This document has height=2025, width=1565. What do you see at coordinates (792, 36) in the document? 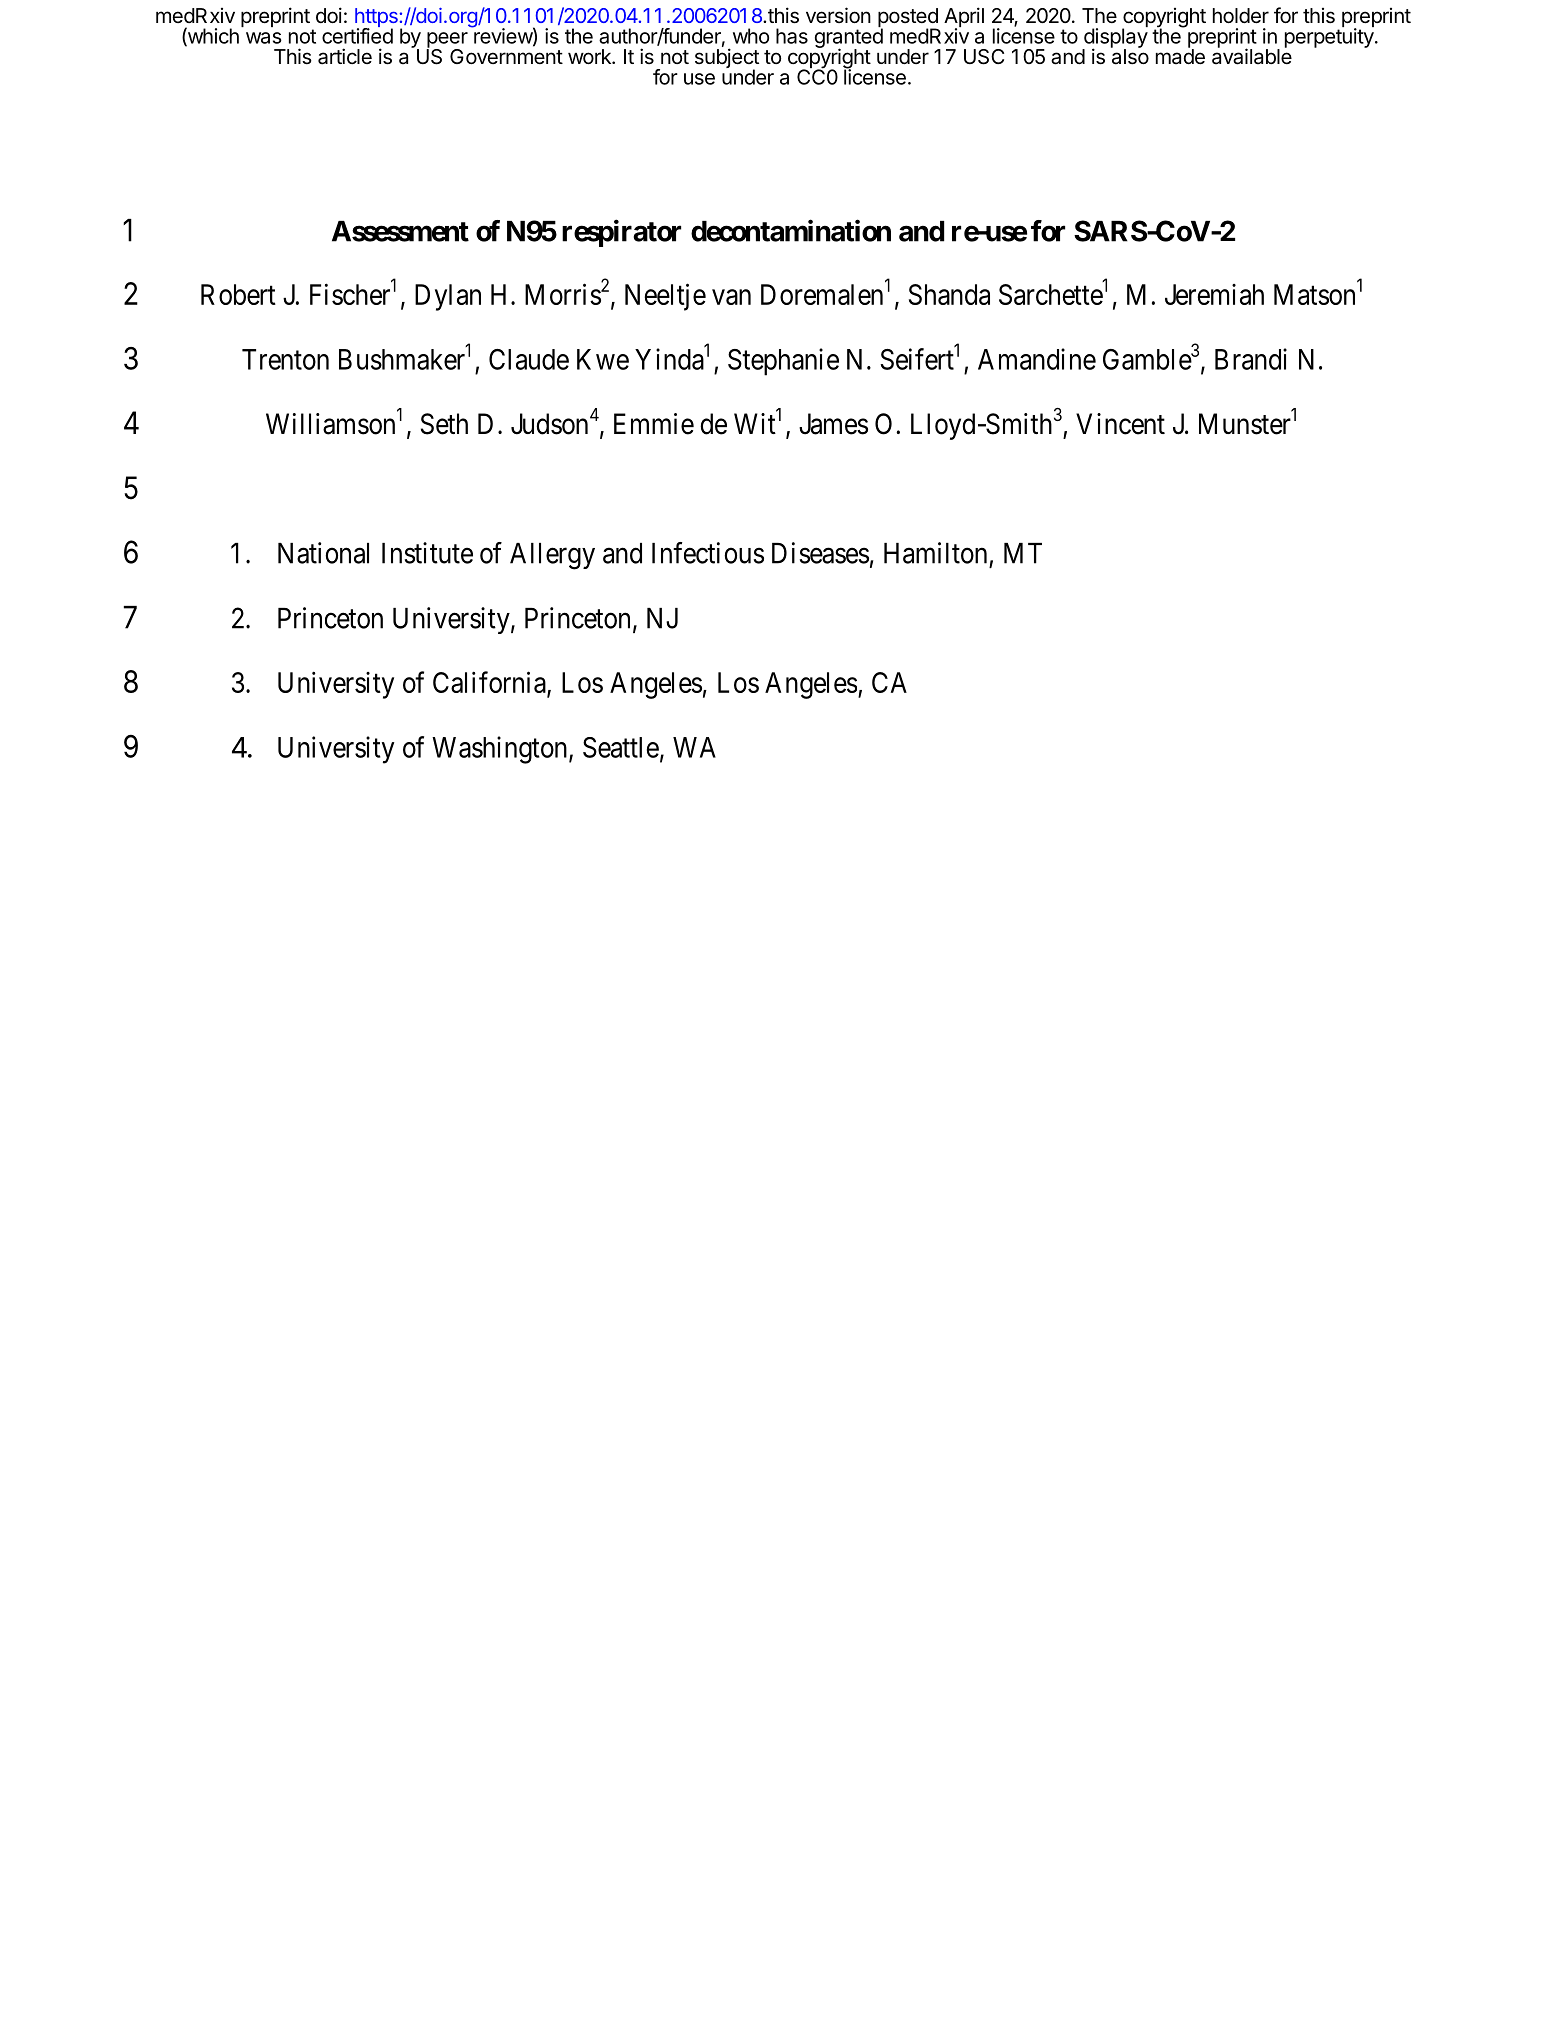
I see `has` at bounding box center [792, 36].
